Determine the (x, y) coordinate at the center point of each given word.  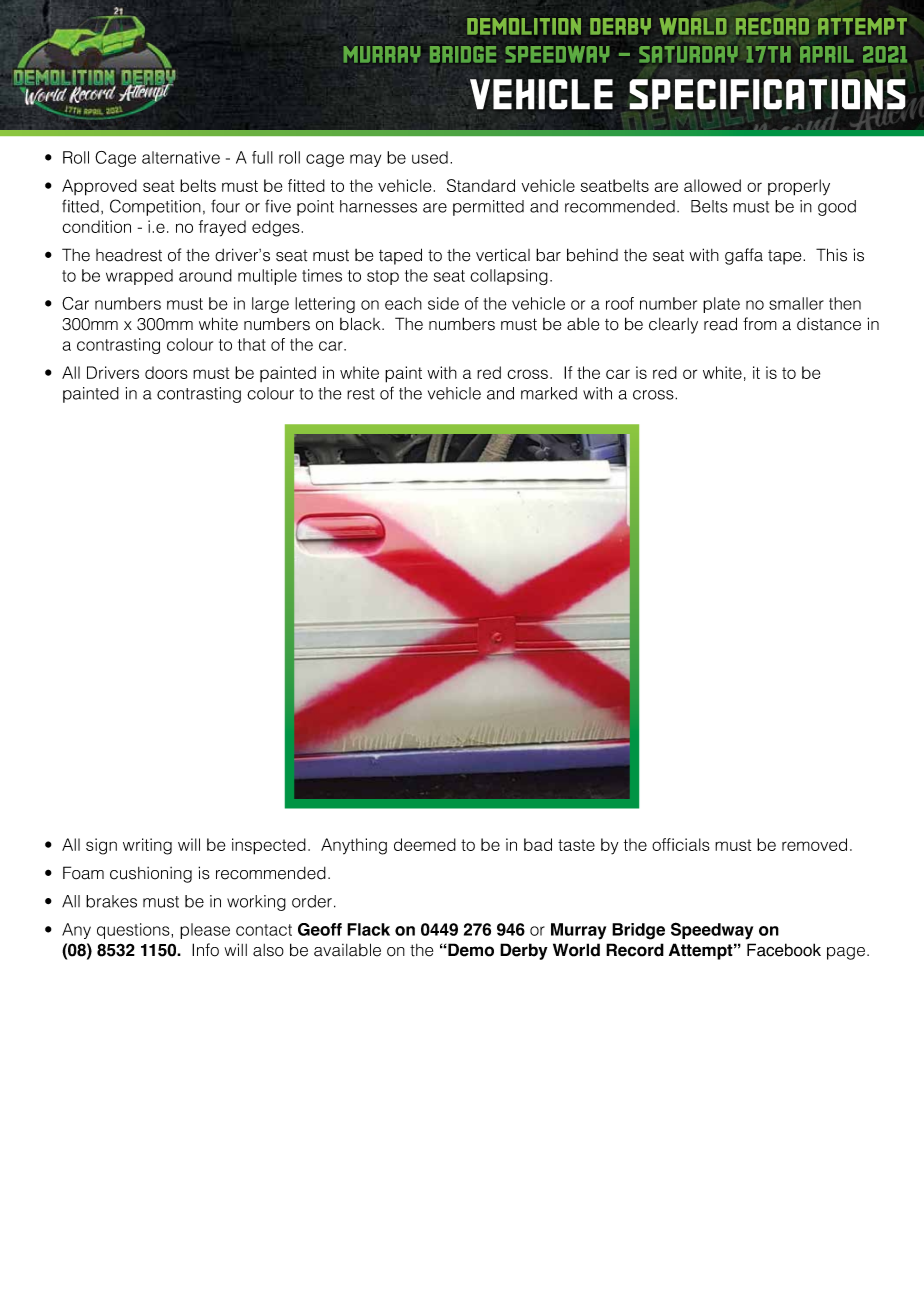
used (430, 157)
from (760, 324)
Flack (368, 929)
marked (549, 393)
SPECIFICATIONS (767, 94)
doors (166, 372)
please (205, 931)
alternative (181, 157)
